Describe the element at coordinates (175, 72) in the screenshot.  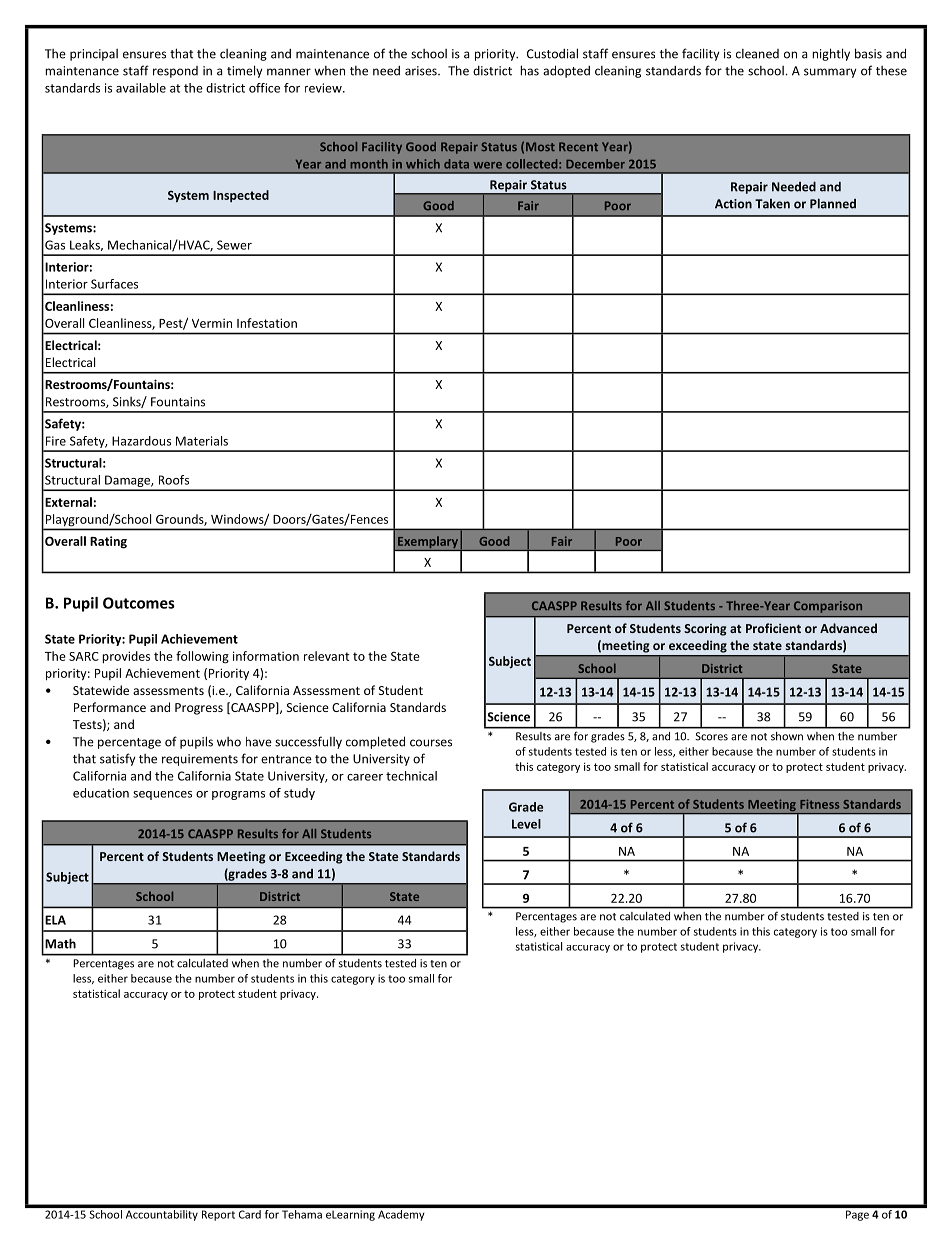
I see `respond` at that location.
